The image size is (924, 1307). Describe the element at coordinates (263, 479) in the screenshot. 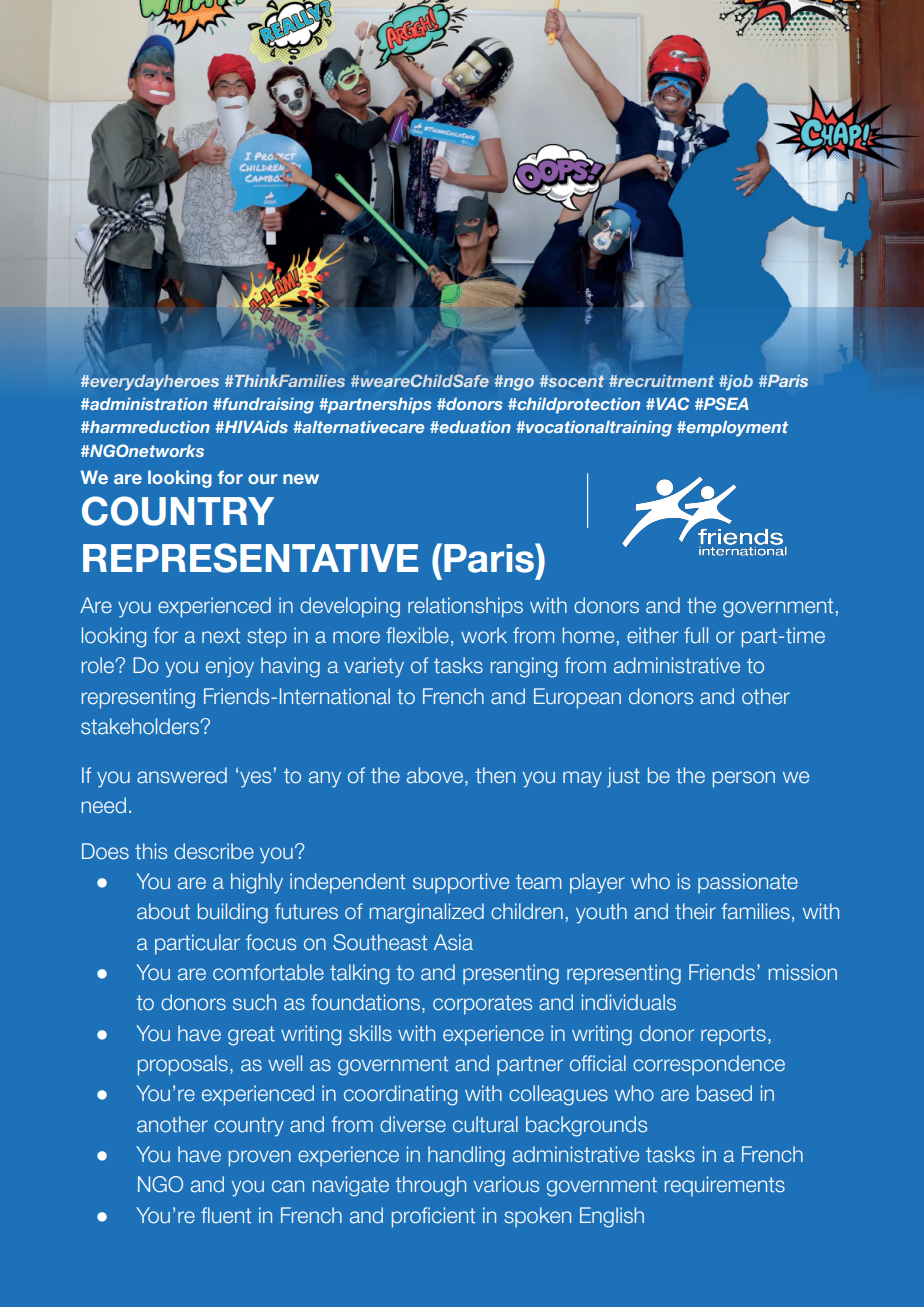

I see `our` at that location.
